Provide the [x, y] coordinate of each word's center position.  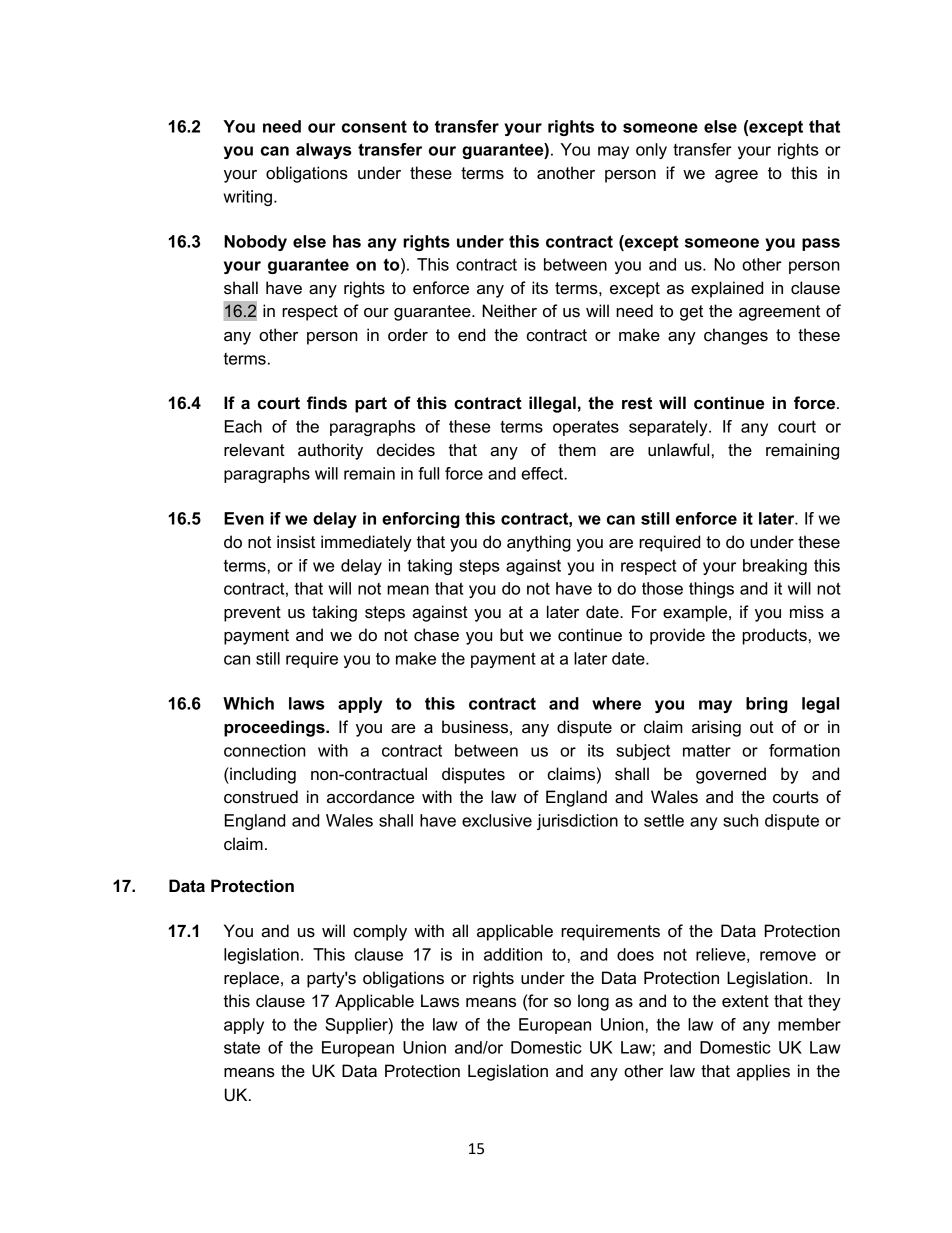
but [512, 635]
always [324, 151]
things [711, 590]
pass [821, 244]
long [593, 1002]
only [651, 151]
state [242, 1048]
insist [296, 542]
